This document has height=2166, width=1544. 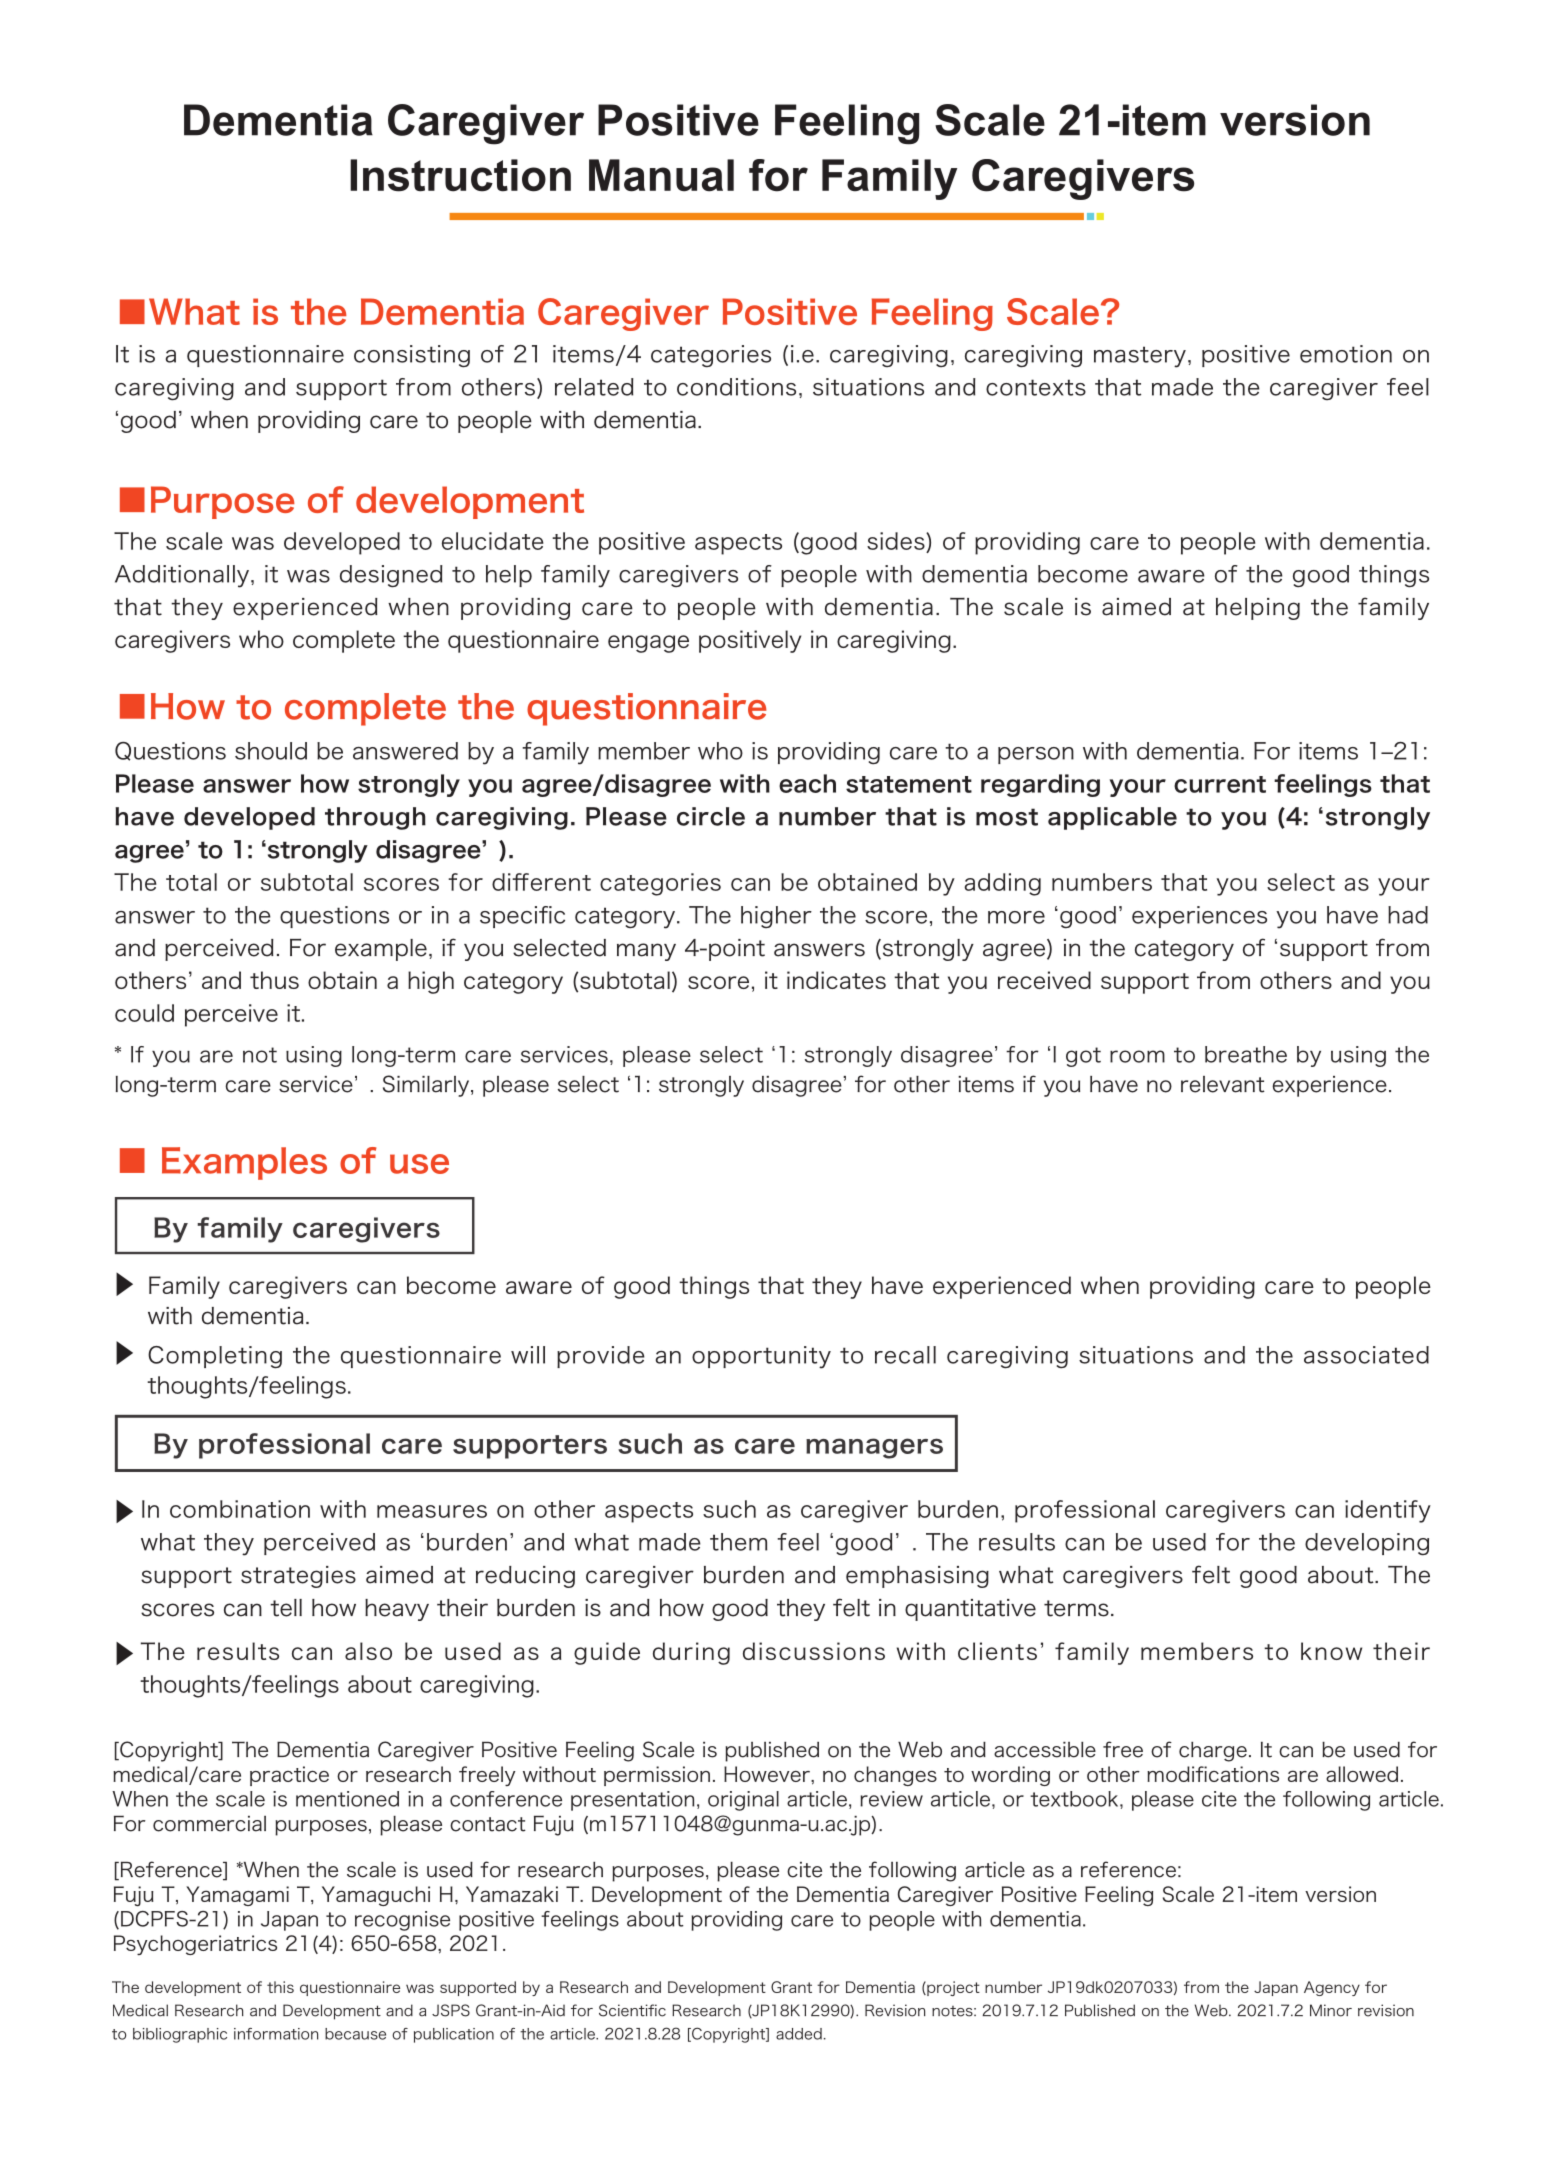 I want to click on Similarly, so click(x=427, y=1086).
